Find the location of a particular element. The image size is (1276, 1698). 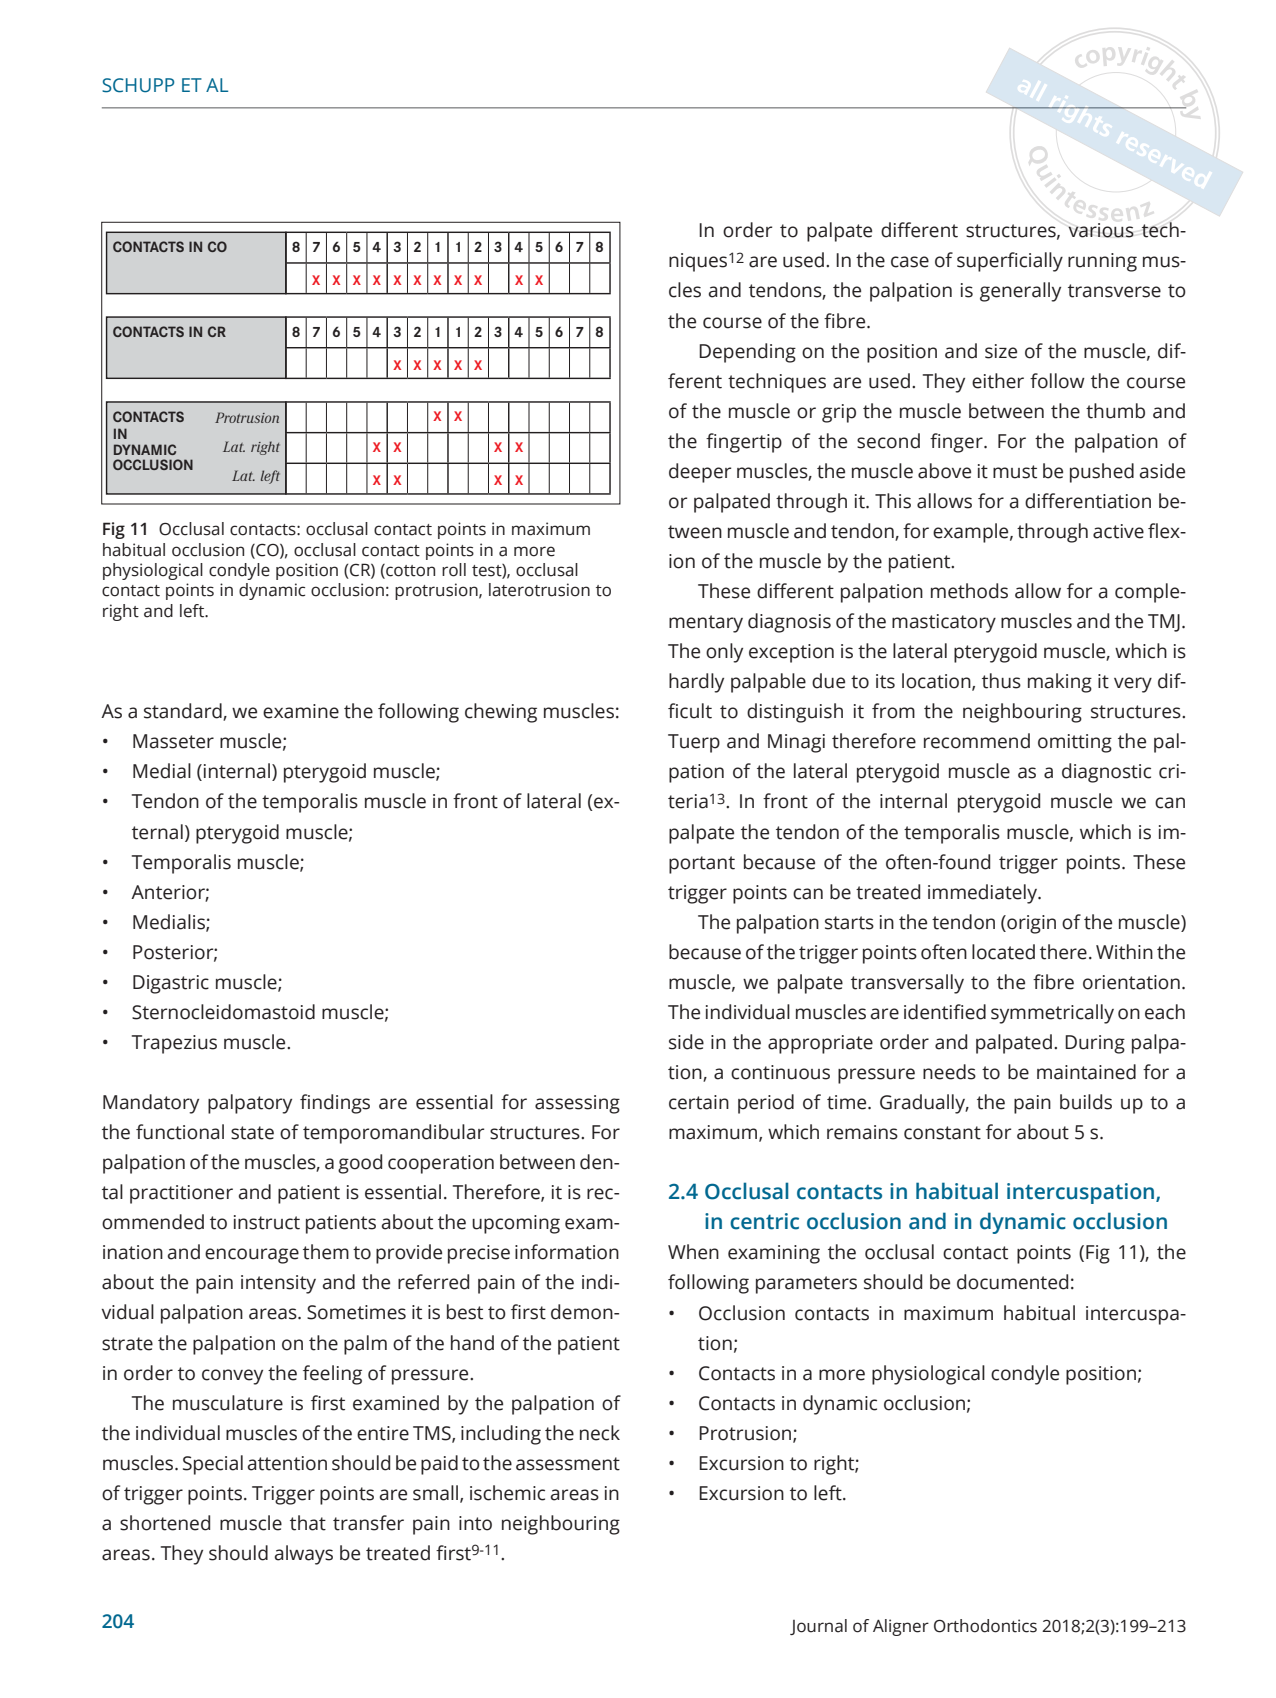

certain is located at coordinates (699, 1102).
